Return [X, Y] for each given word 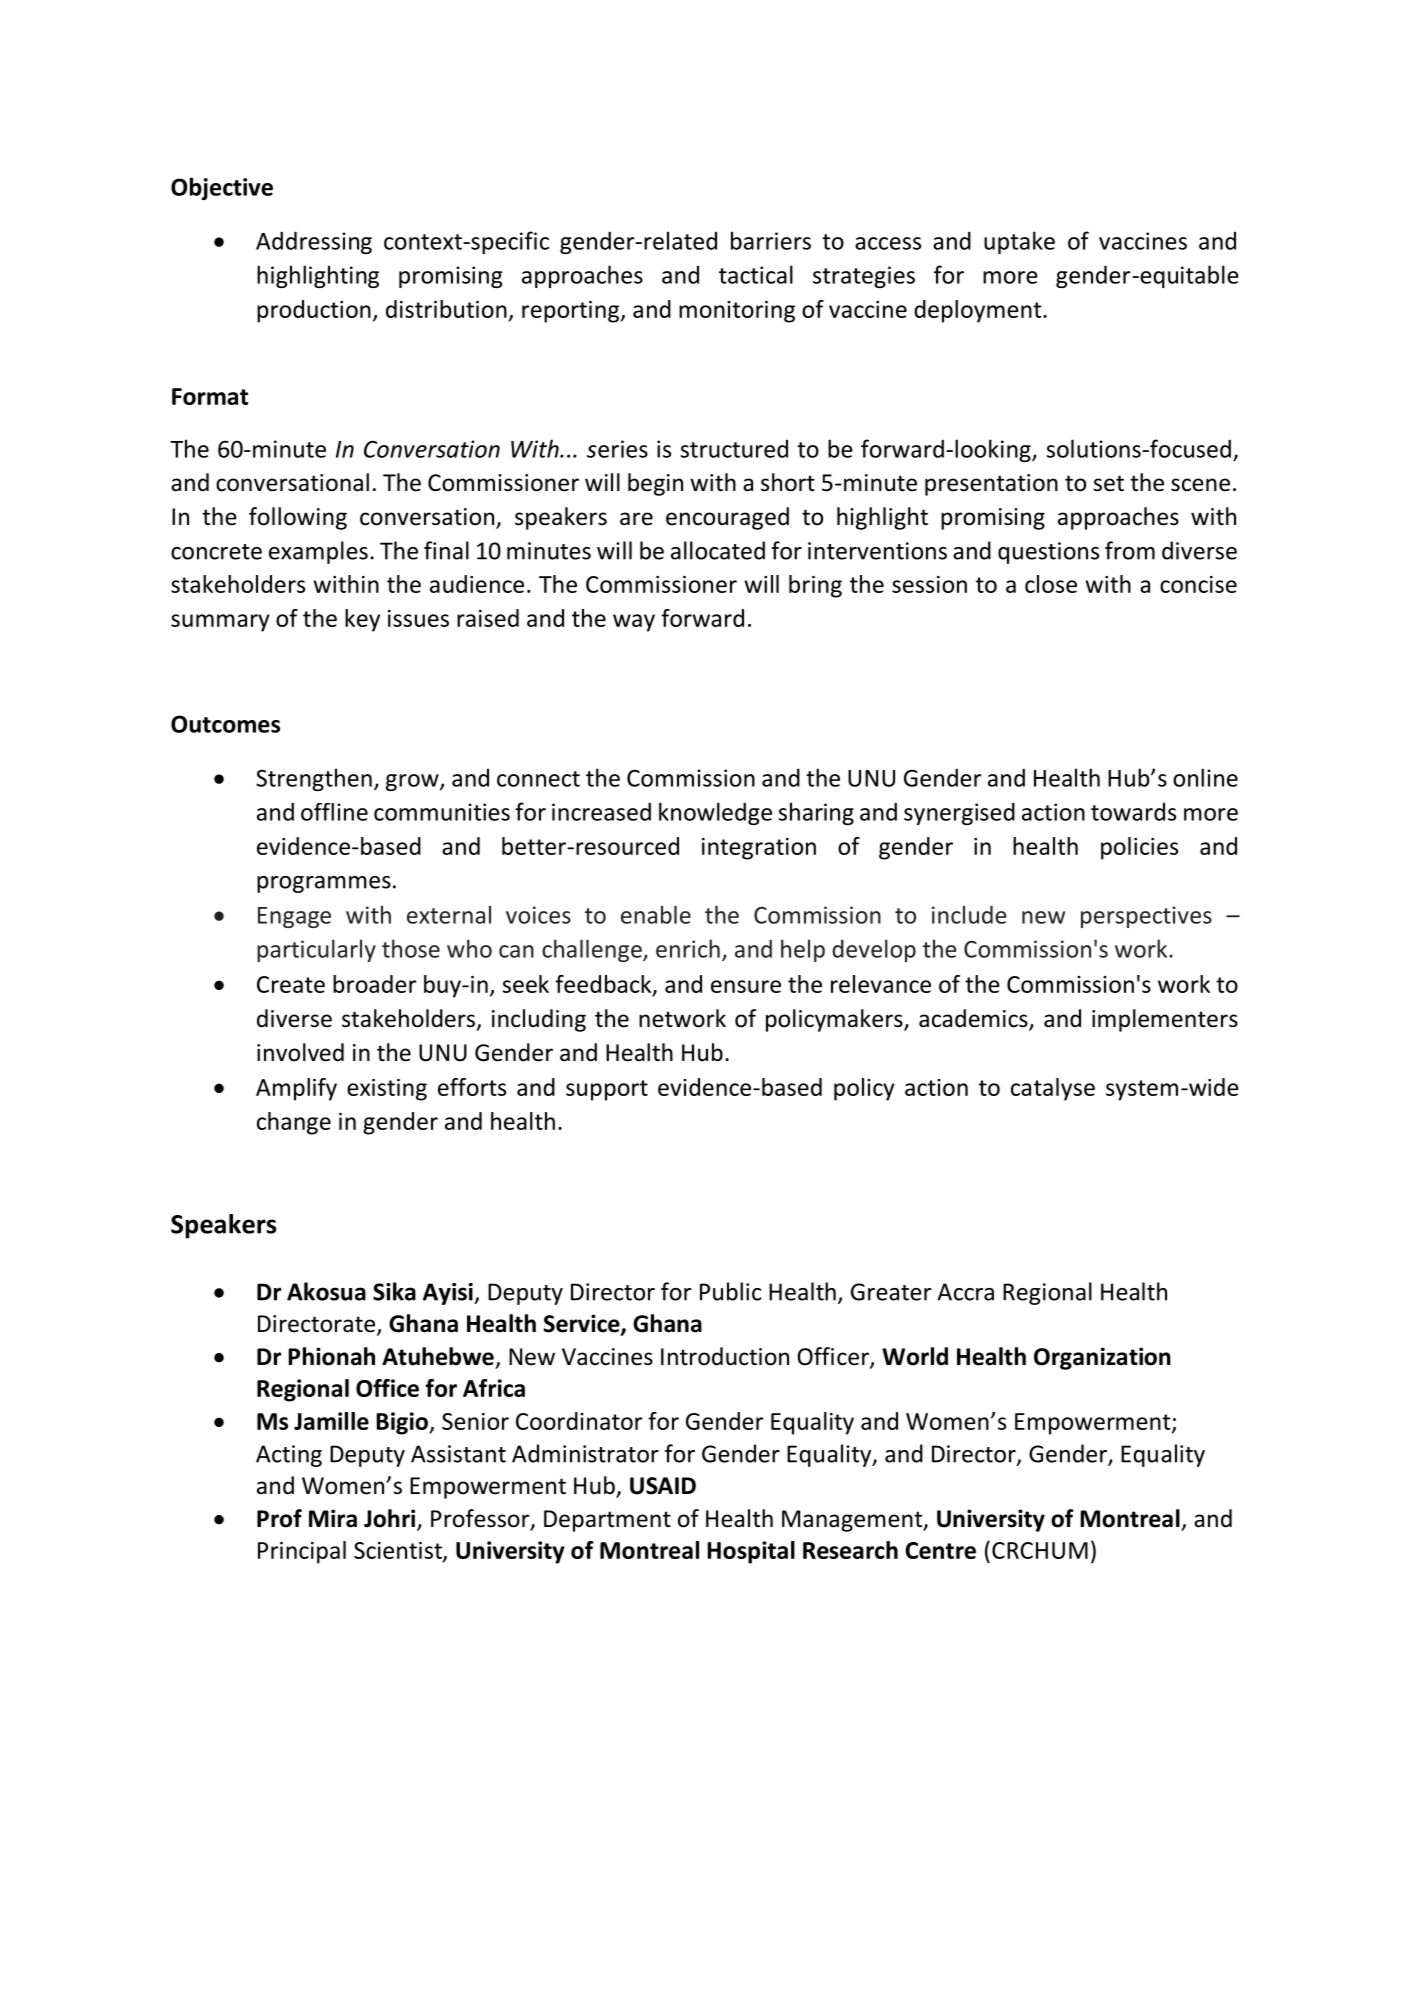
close [1051, 584]
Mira [333, 1518]
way [634, 623]
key [362, 620]
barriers [771, 240]
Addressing [314, 242]
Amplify [296, 1089]
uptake [1019, 242]
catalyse [1053, 1089]
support [607, 1090]
